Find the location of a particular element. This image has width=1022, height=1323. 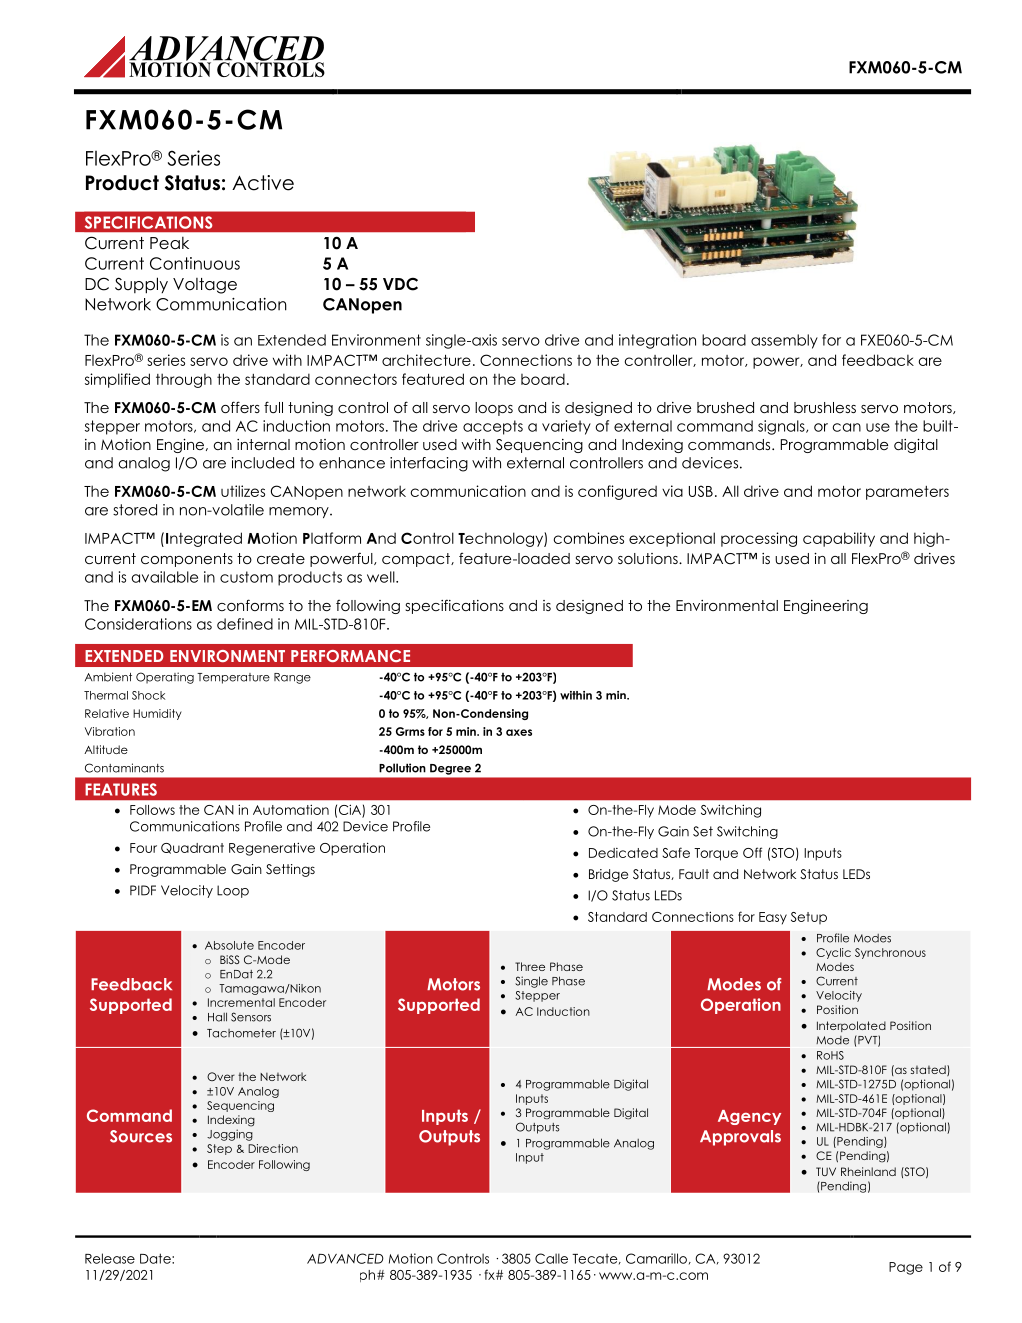

combines is located at coordinates (589, 538).
